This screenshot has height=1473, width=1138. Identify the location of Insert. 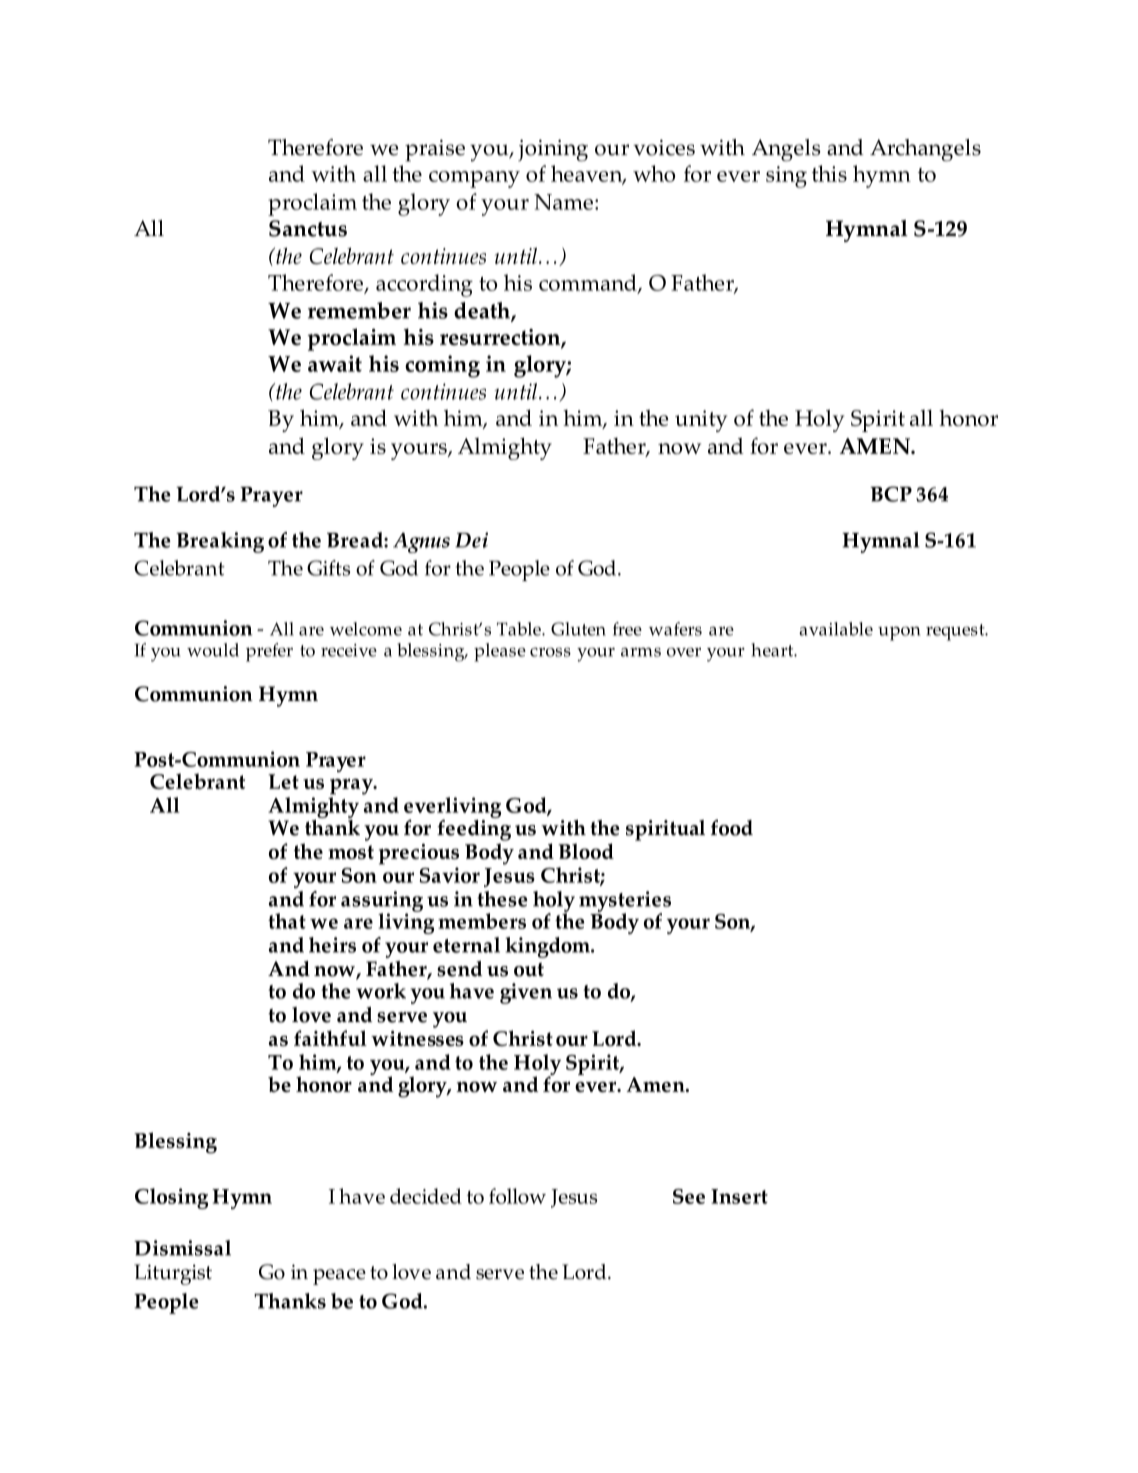
(739, 1196).
